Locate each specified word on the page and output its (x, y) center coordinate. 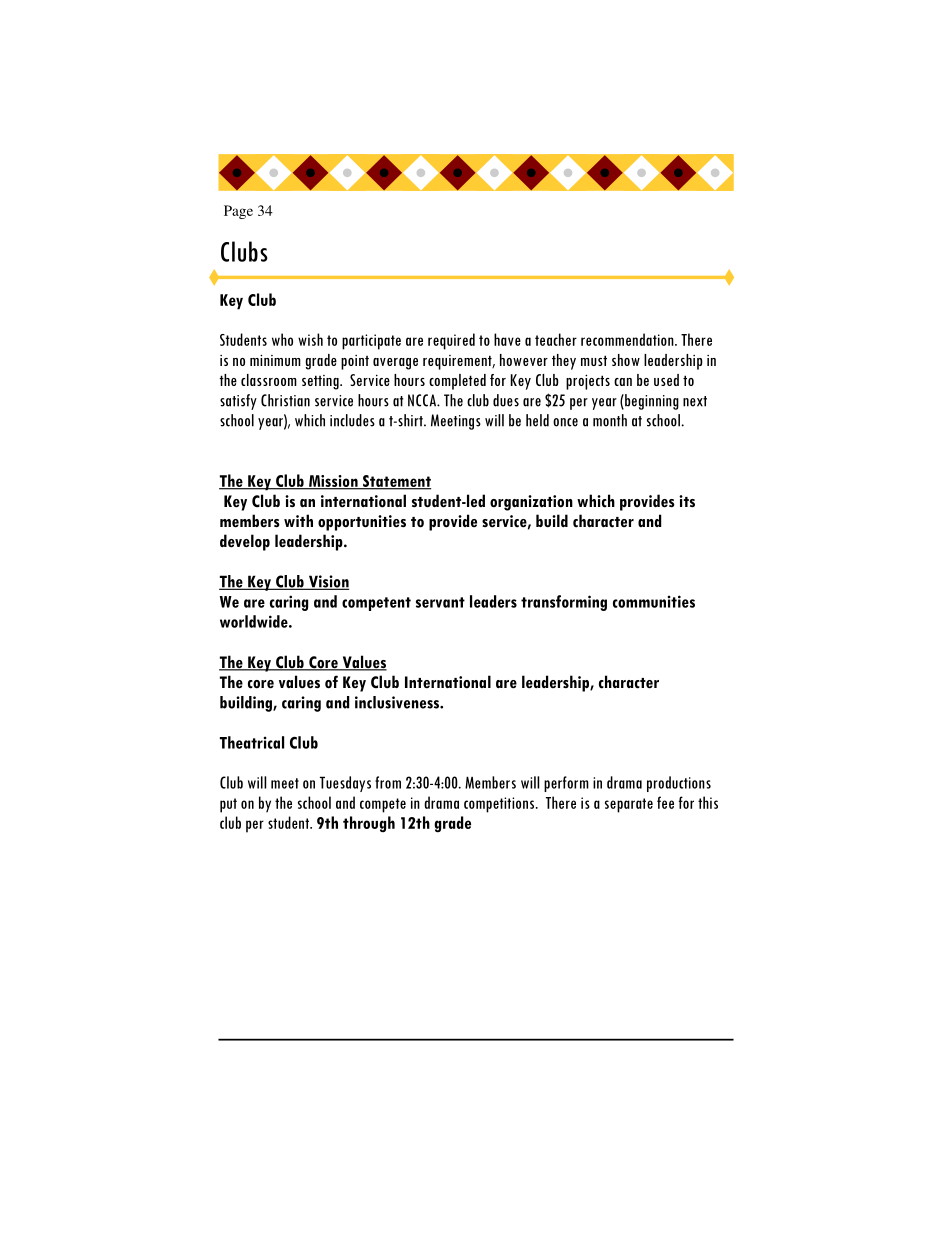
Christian (285, 400)
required (451, 341)
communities (654, 601)
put (228, 805)
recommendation (628, 339)
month (610, 420)
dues (506, 400)
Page (238, 212)
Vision (327, 582)
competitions (500, 805)
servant (440, 602)
